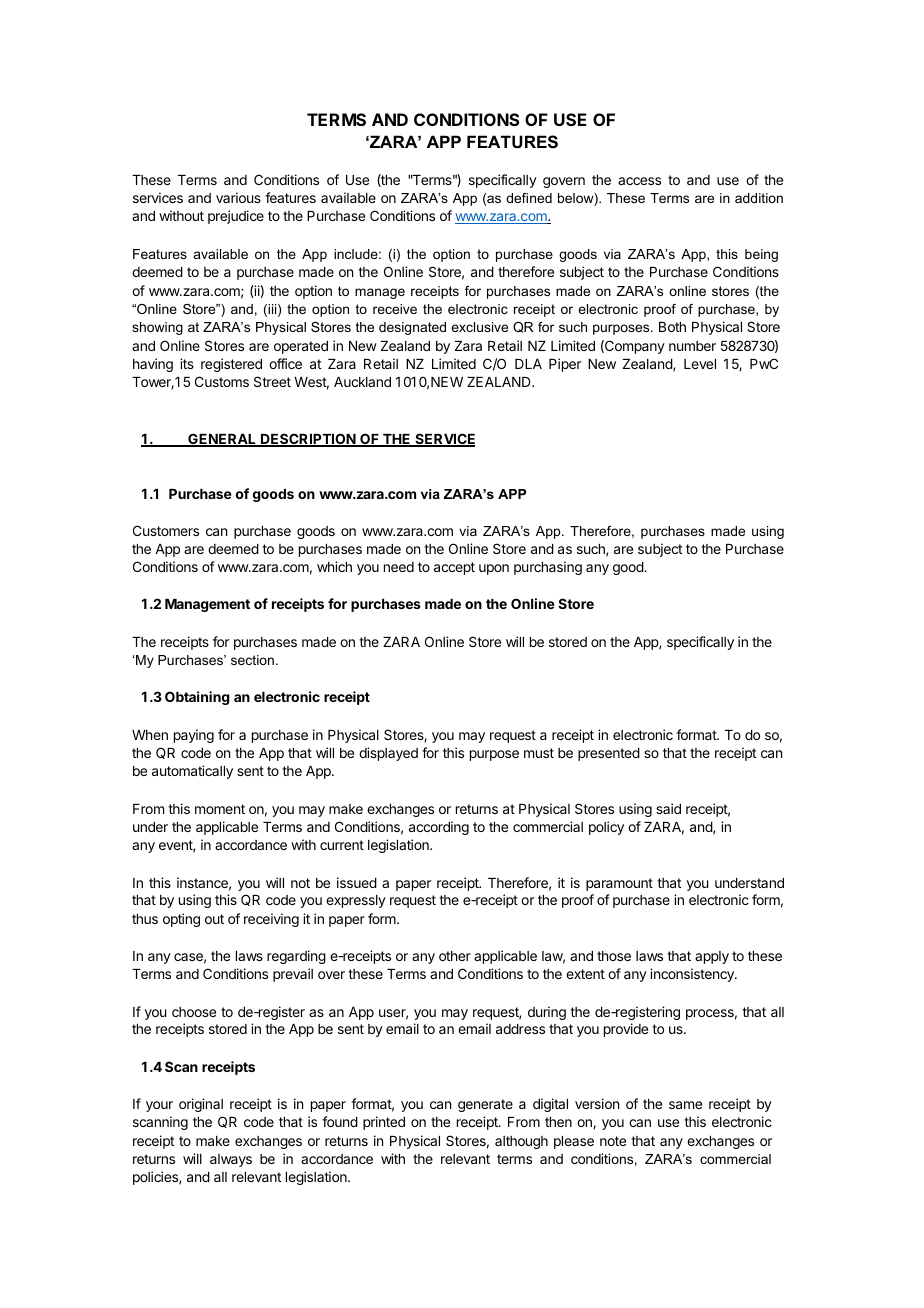 The height and width of the document is (1308, 924). Describe the element at coordinates (236, 217) in the document. I see `prejudice` at that location.
